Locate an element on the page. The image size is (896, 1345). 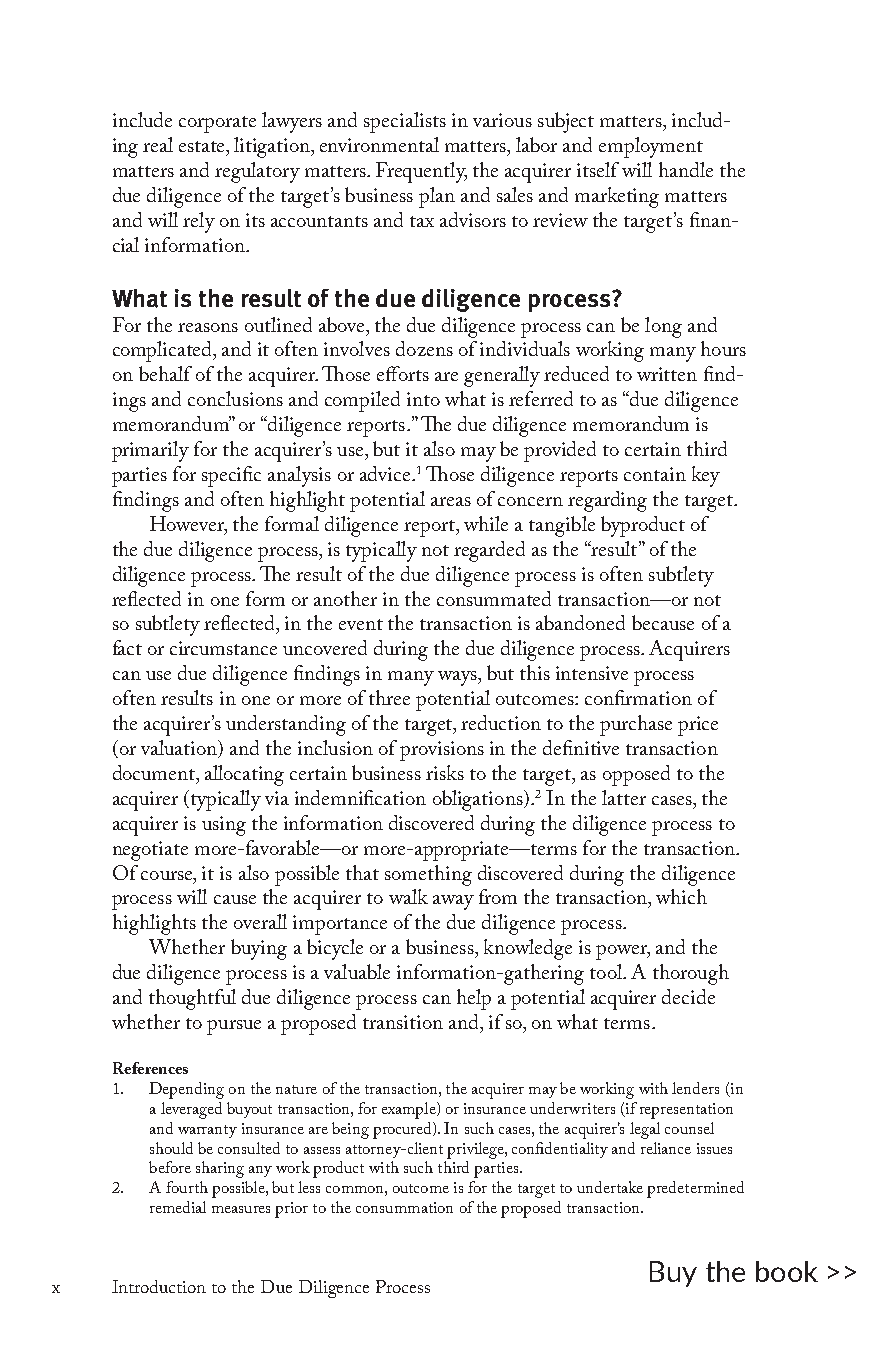
ways is located at coordinates (458, 678).
